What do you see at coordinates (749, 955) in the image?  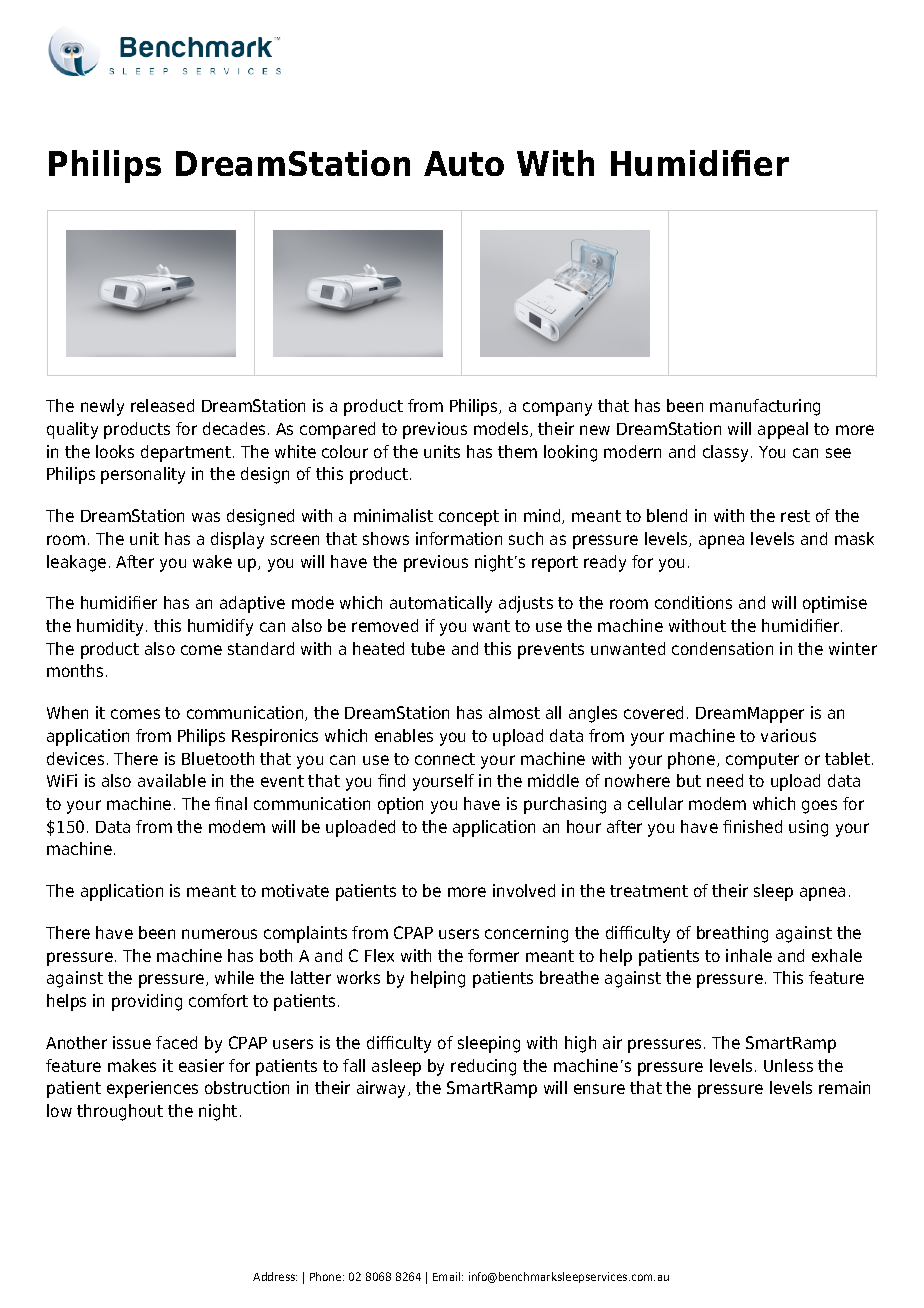 I see `inhale` at bounding box center [749, 955].
